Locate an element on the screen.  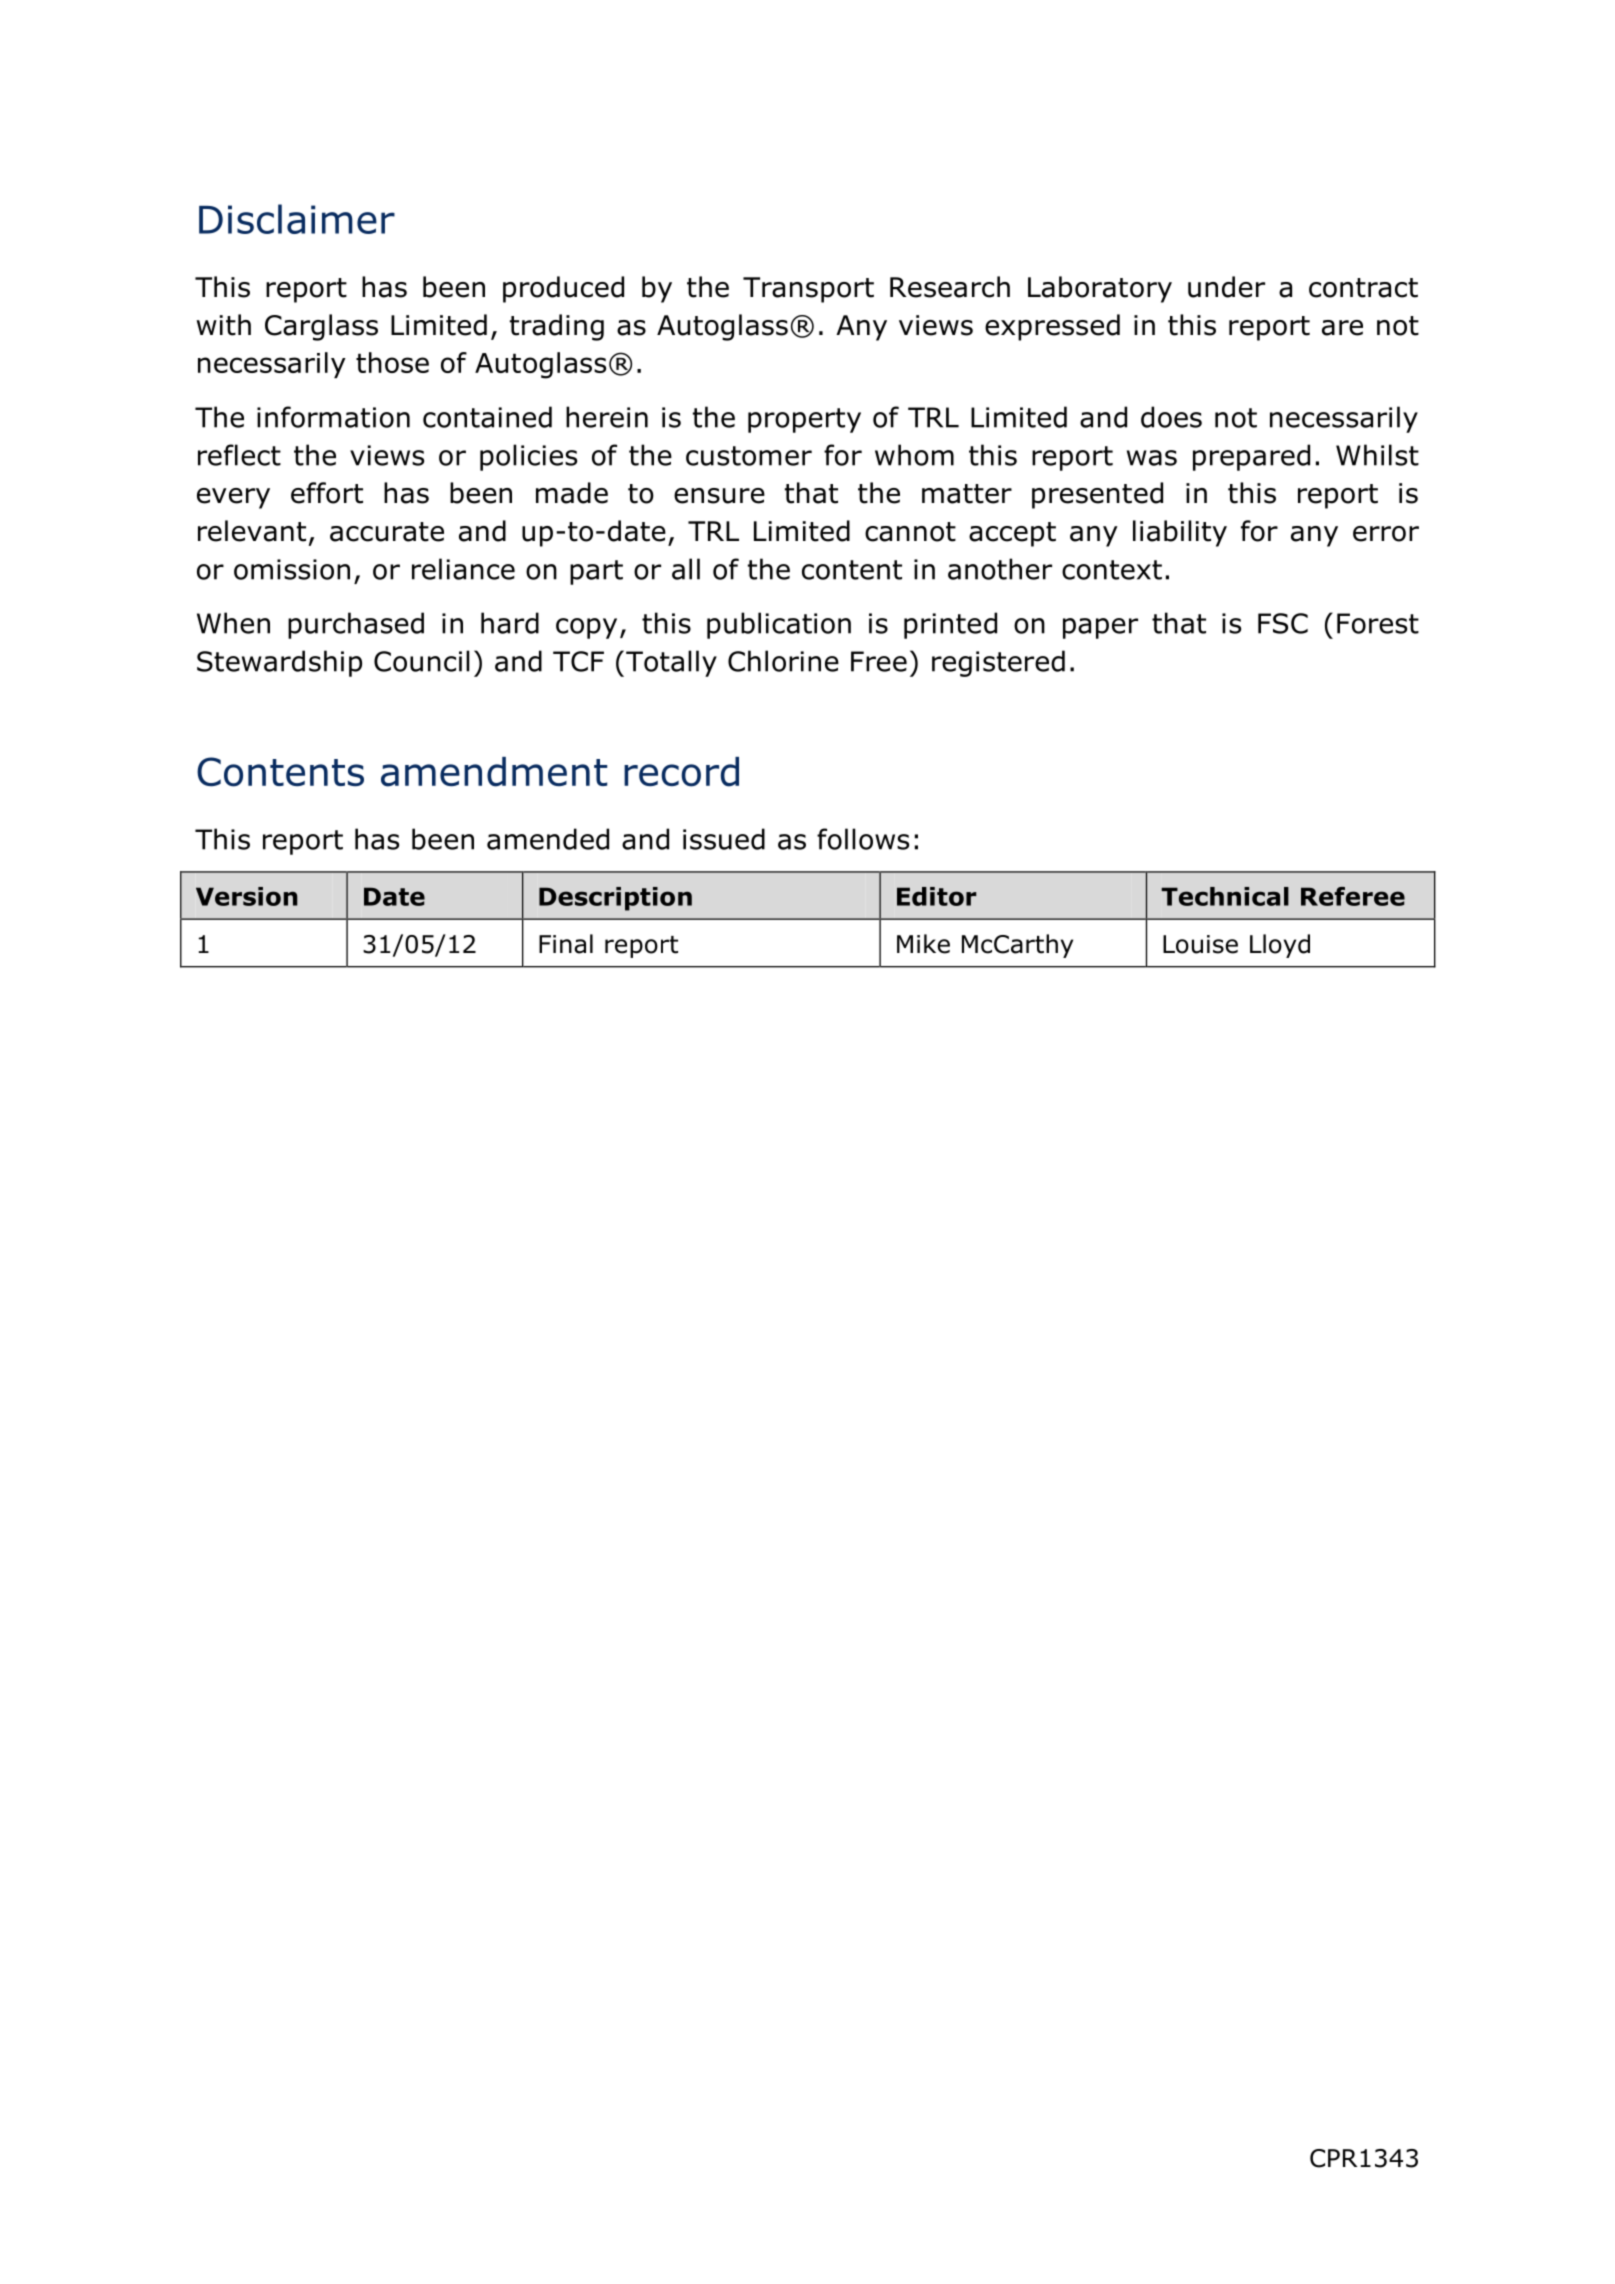
Version is located at coordinates (247, 896).
